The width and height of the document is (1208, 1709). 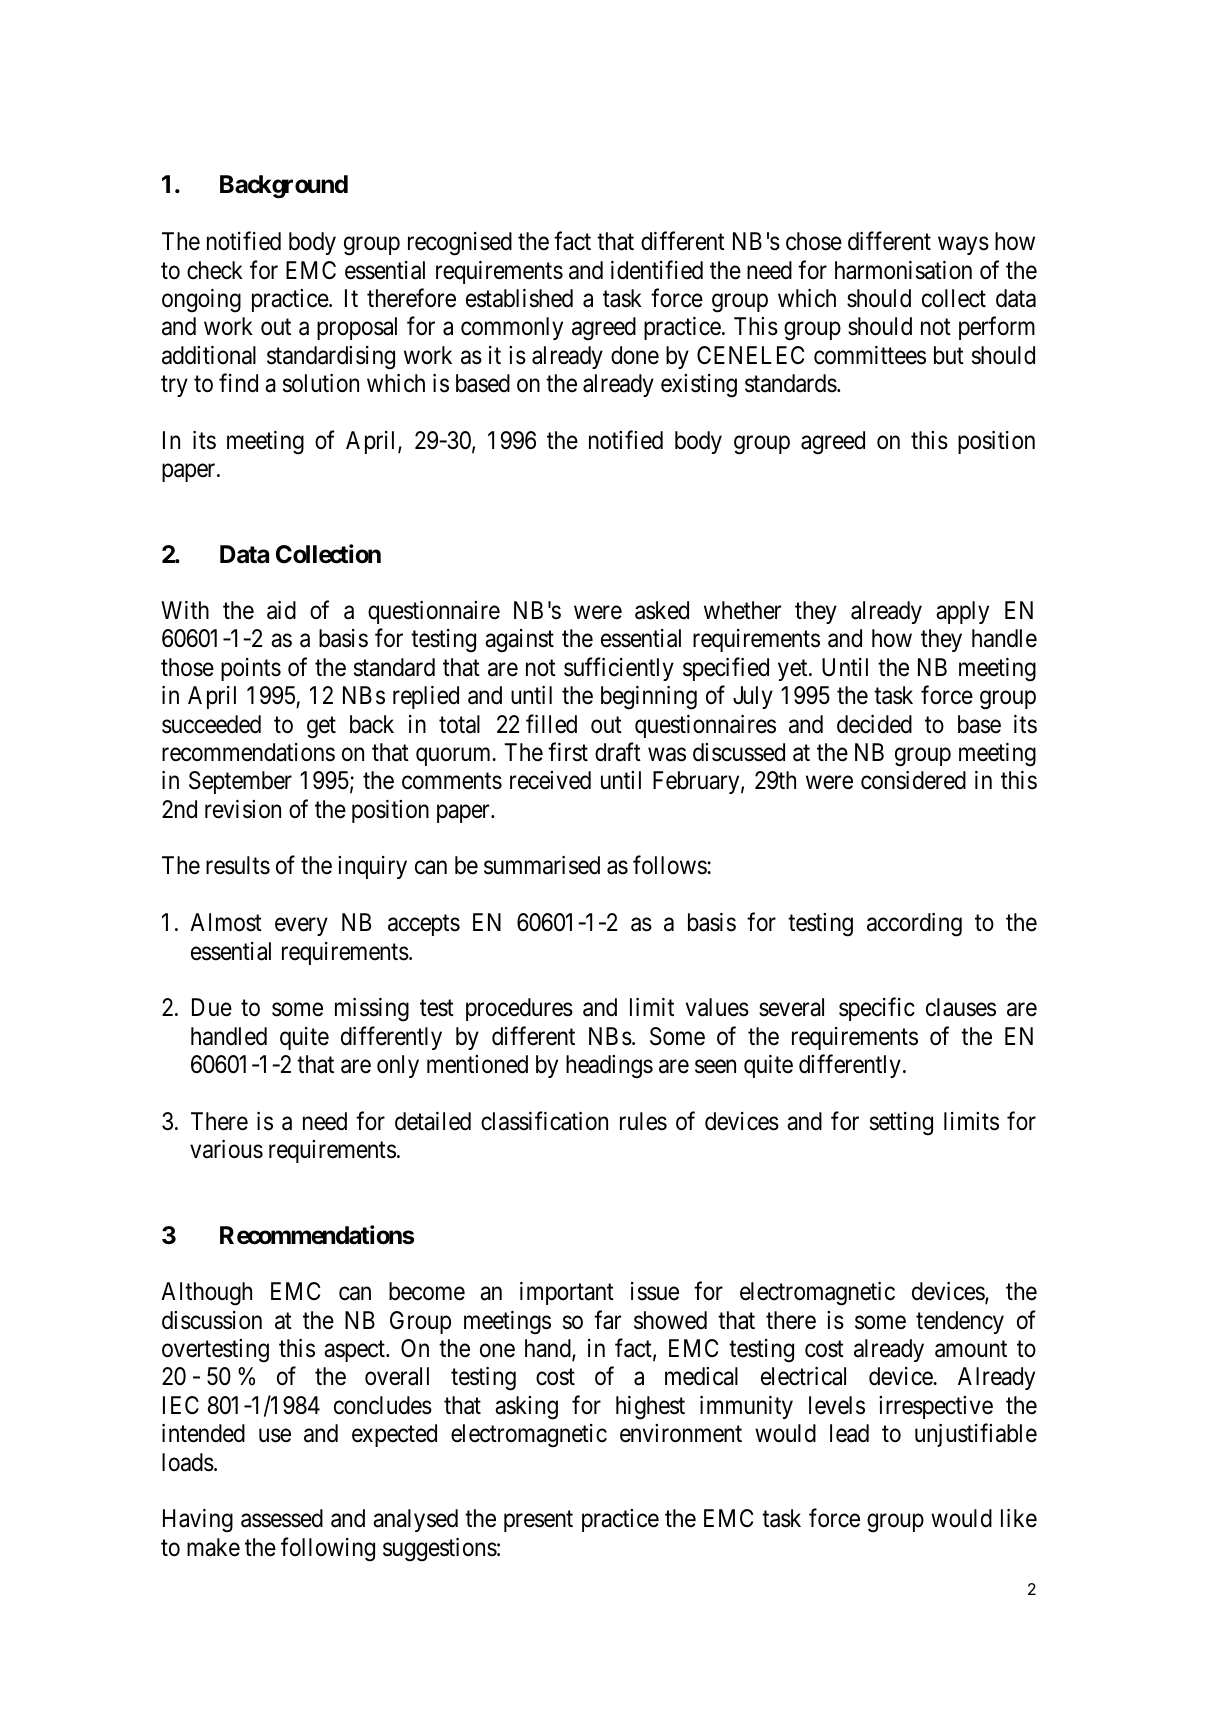 What do you see at coordinates (215, 270) in the document?
I see `check` at bounding box center [215, 270].
